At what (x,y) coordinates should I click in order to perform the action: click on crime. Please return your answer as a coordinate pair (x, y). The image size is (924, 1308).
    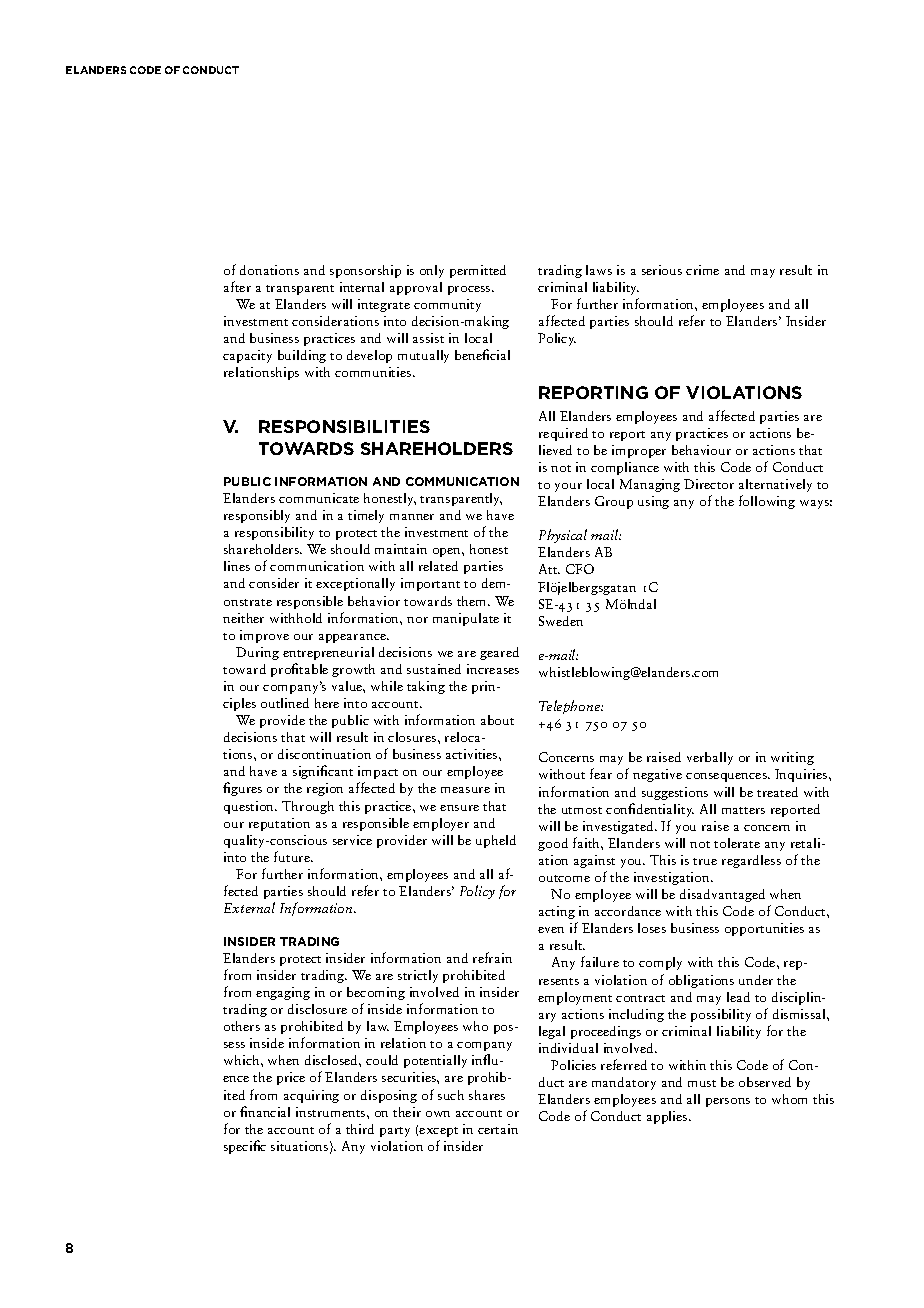
    Looking at the image, I should click on (702, 270).
